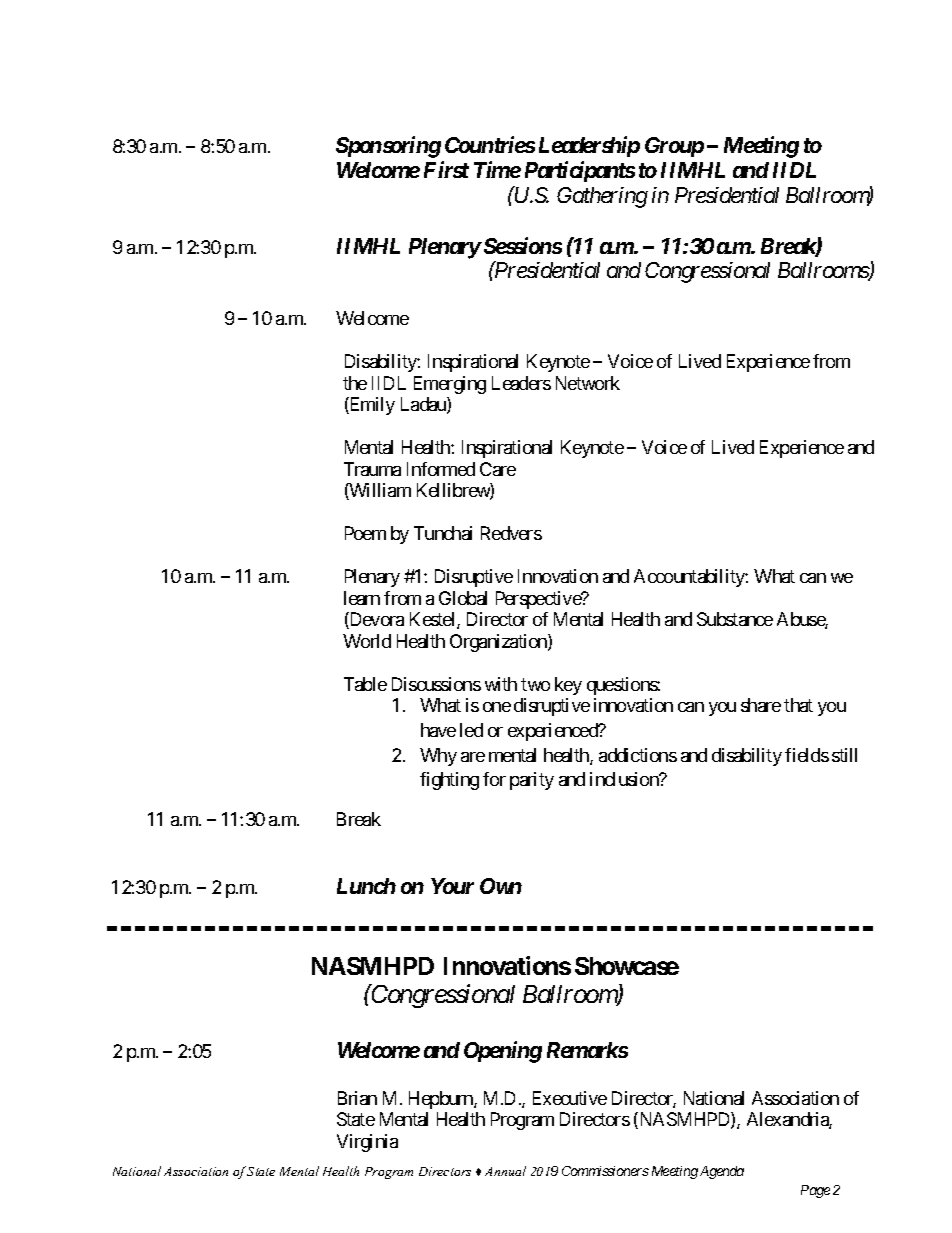  Describe the element at coordinates (498, 469) in the screenshot. I see `Care` at that location.
